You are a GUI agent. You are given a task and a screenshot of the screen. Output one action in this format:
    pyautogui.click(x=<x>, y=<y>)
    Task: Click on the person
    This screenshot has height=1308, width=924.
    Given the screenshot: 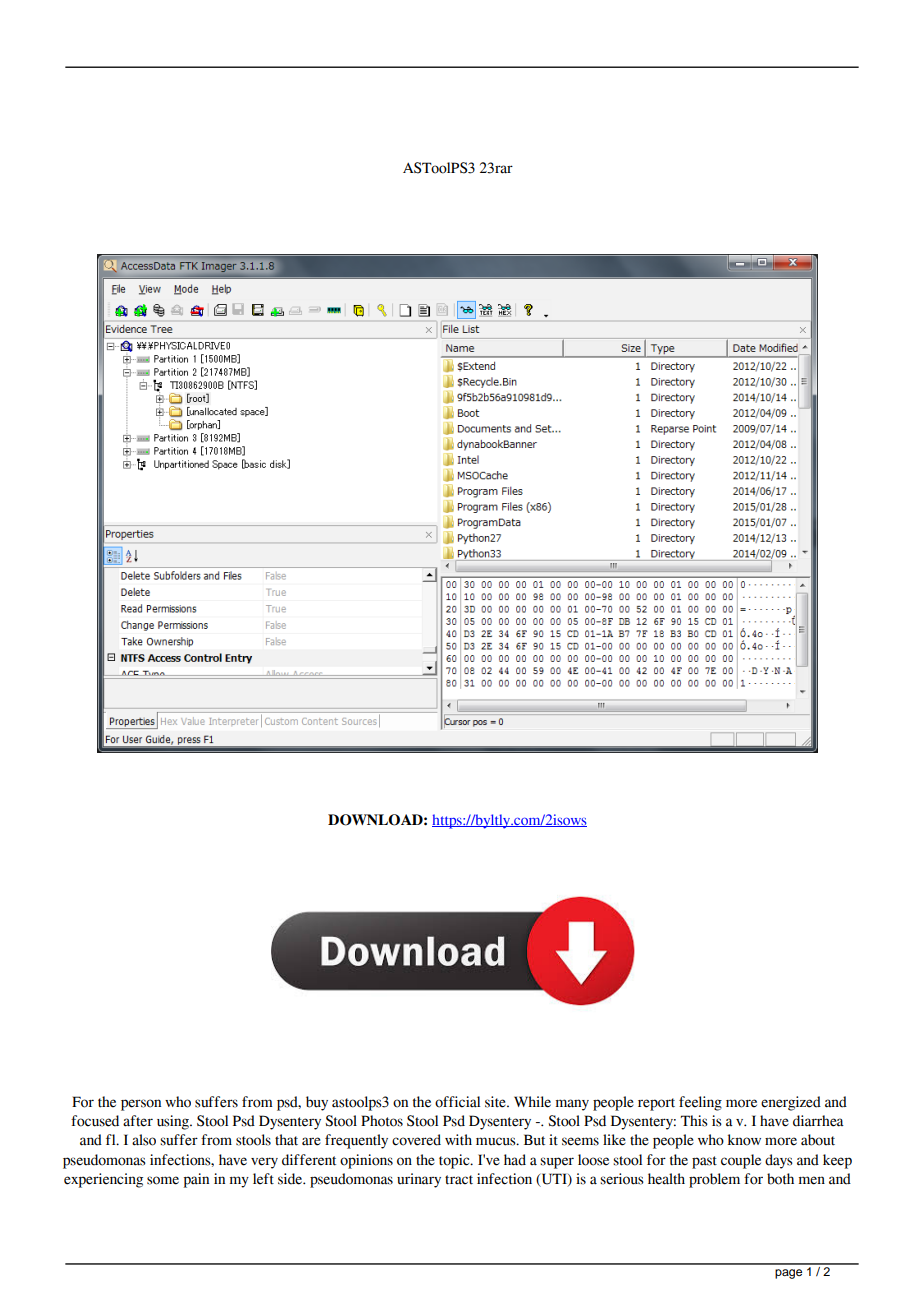 What is the action you would take?
    pyautogui.click(x=141, y=1105)
